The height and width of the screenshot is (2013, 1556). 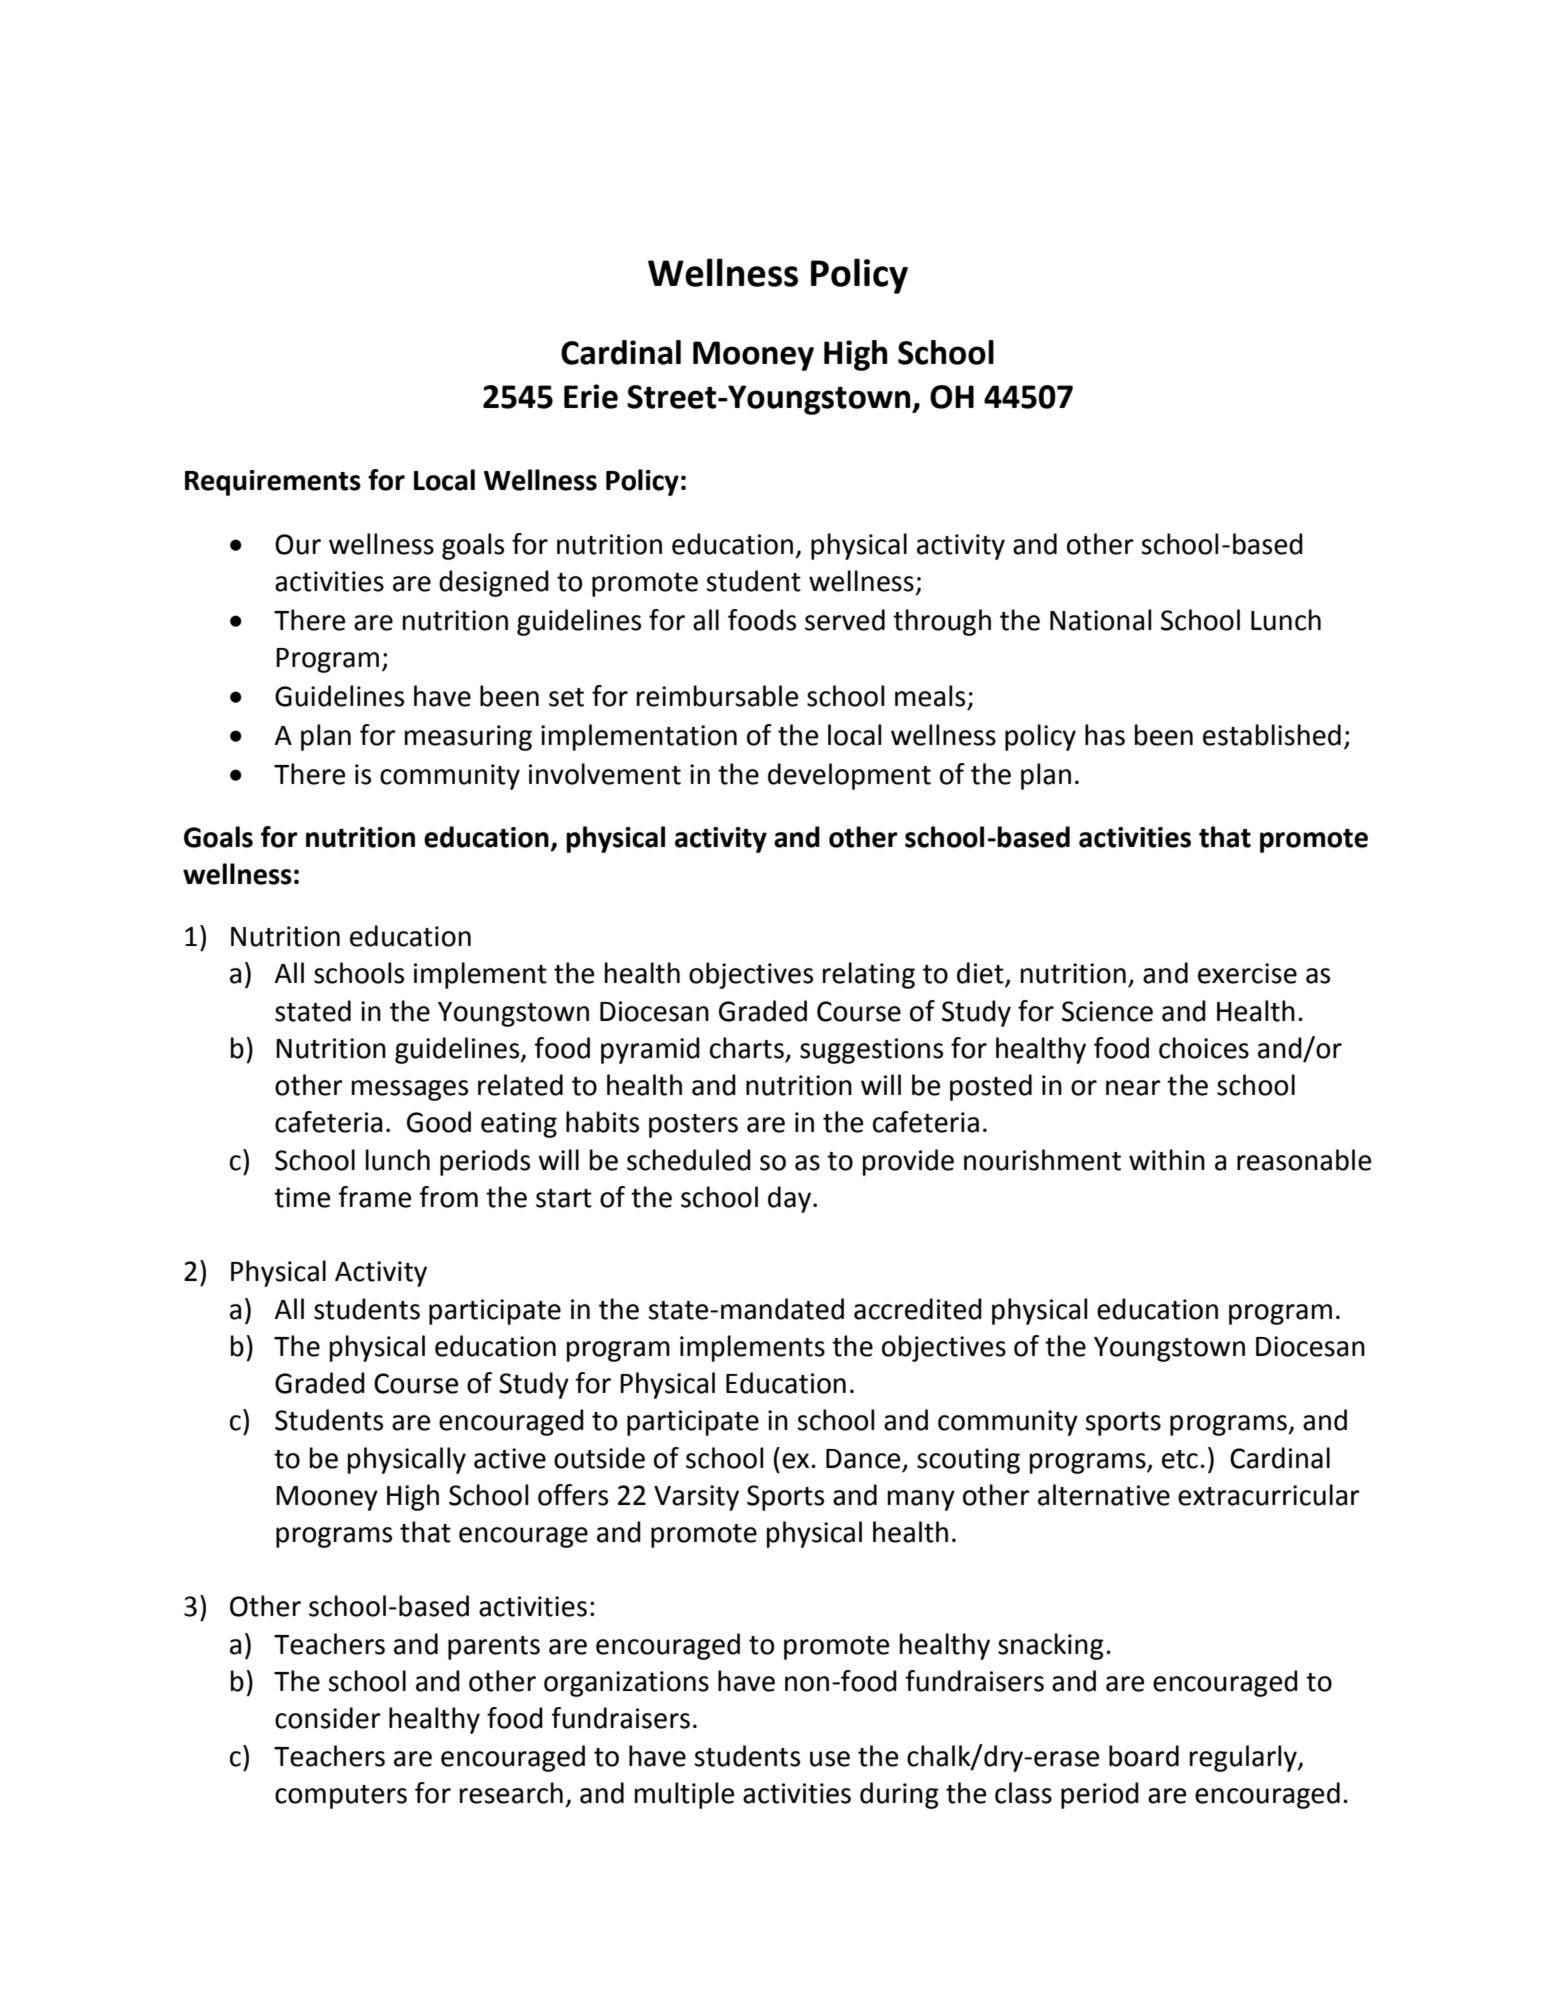 What do you see at coordinates (591, 396) in the screenshot?
I see `Erie` at bounding box center [591, 396].
